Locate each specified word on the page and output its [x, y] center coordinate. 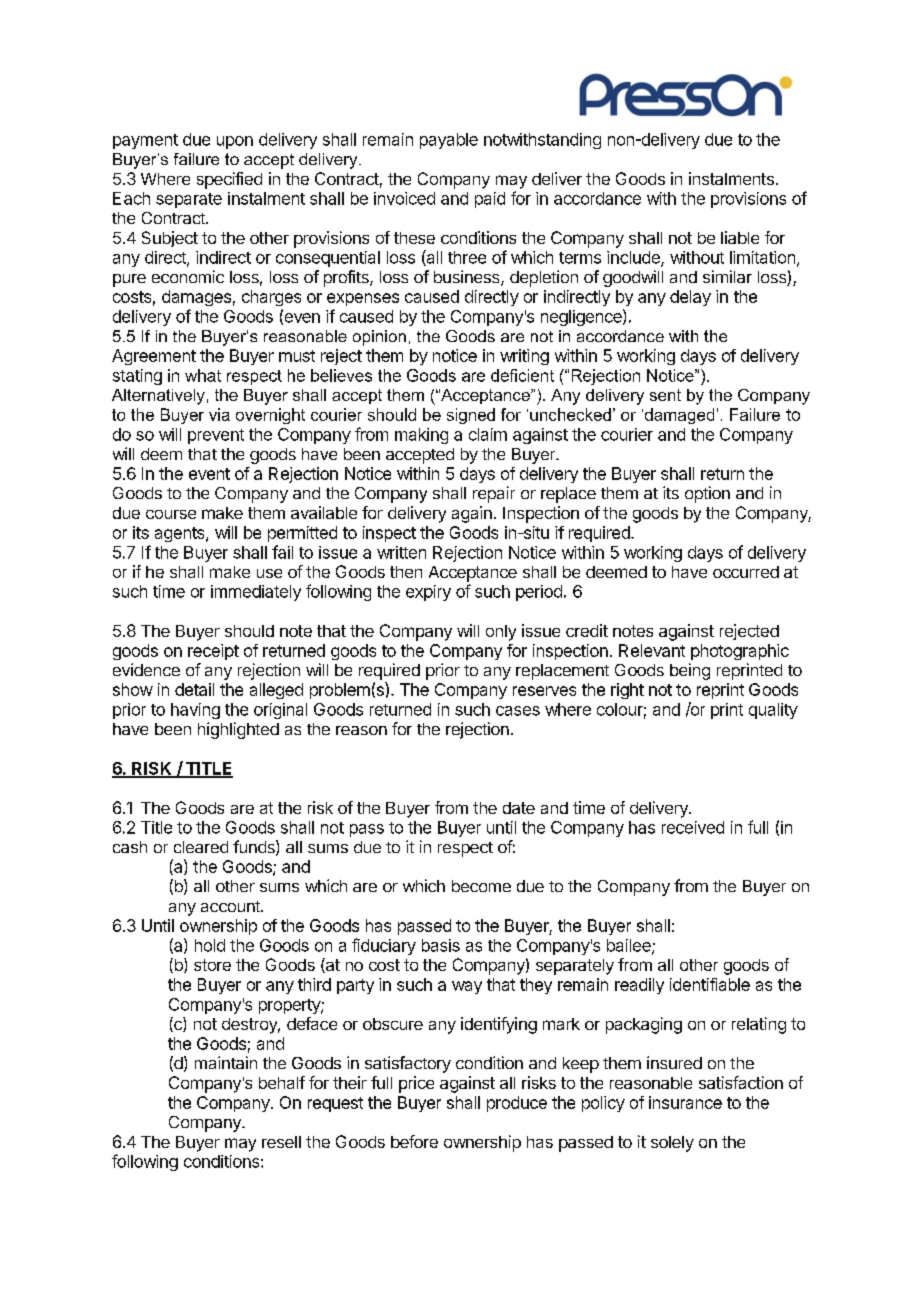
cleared [201, 847]
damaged [678, 416]
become [481, 886]
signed [471, 416]
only [501, 633]
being [690, 671]
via [219, 414]
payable [449, 141]
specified [229, 180]
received [693, 827]
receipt [213, 652]
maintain [226, 1062]
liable [740, 237]
